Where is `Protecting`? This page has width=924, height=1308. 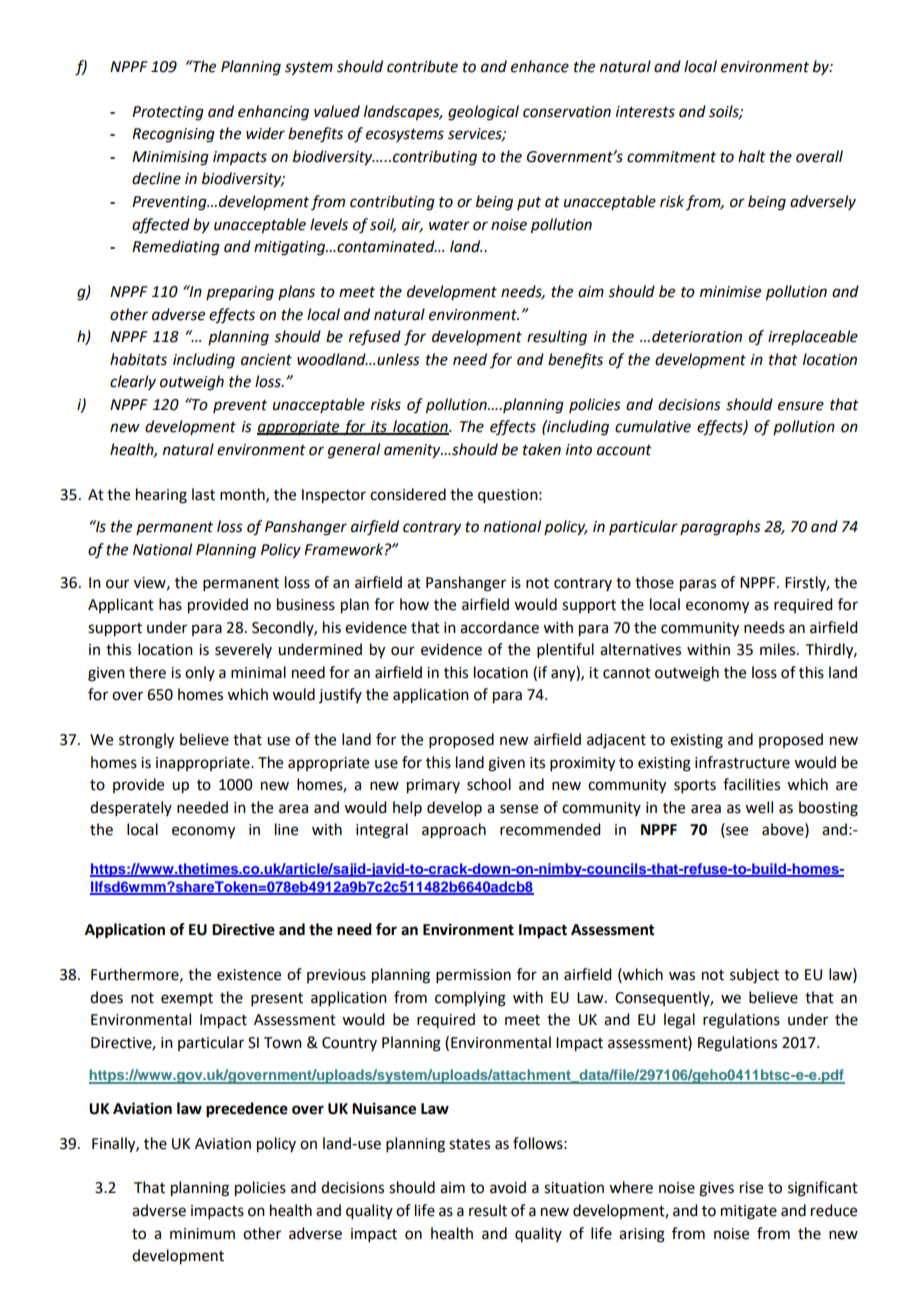 Protecting is located at coordinates (168, 113).
